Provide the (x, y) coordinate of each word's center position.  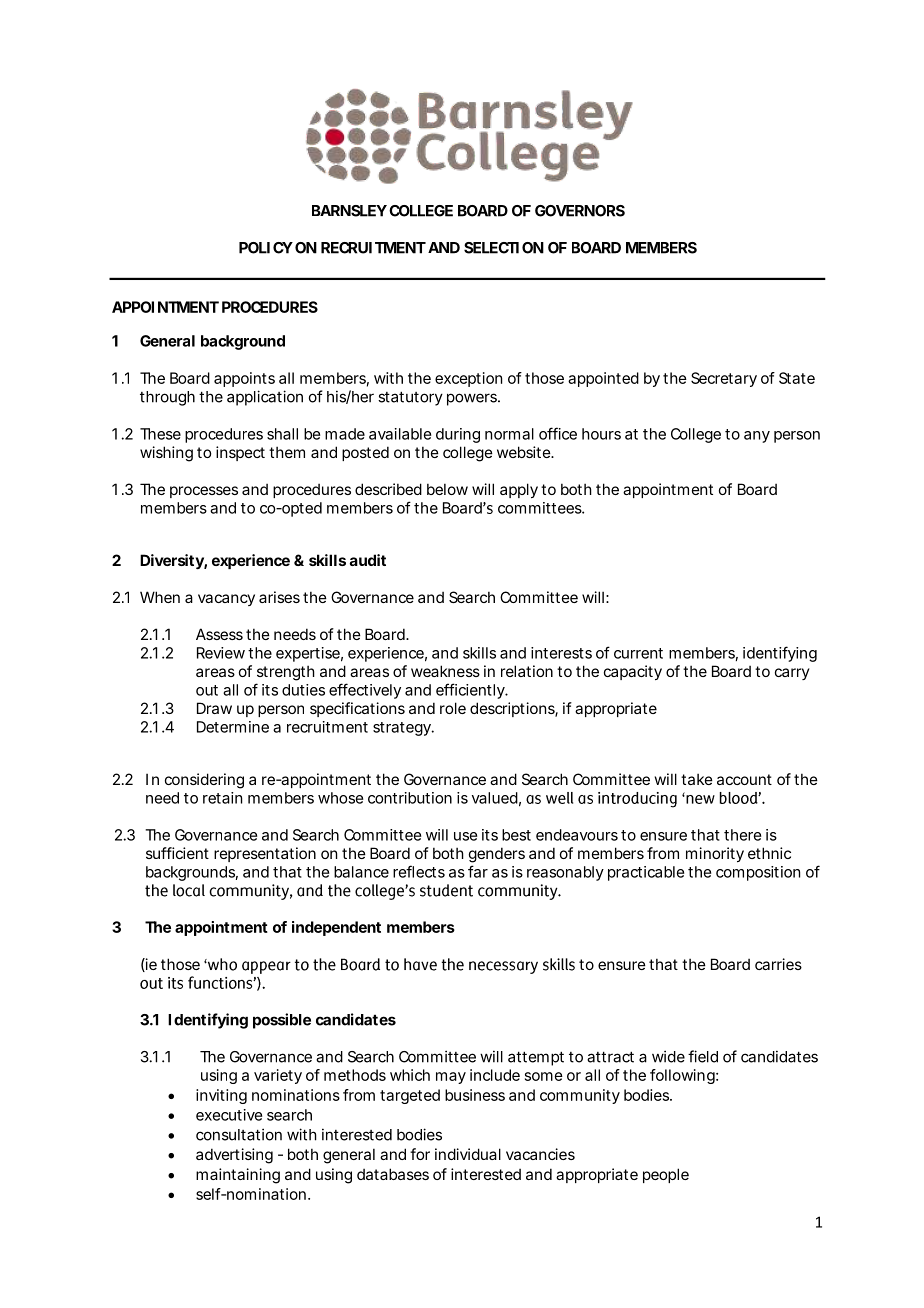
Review (221, 653)
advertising (234, 1156)
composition (758, 873)
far (478, 871)
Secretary (724, 379)
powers (473, 399)
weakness (445, 671)
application (265, 398)
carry (792, 674)
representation (265, 854)
